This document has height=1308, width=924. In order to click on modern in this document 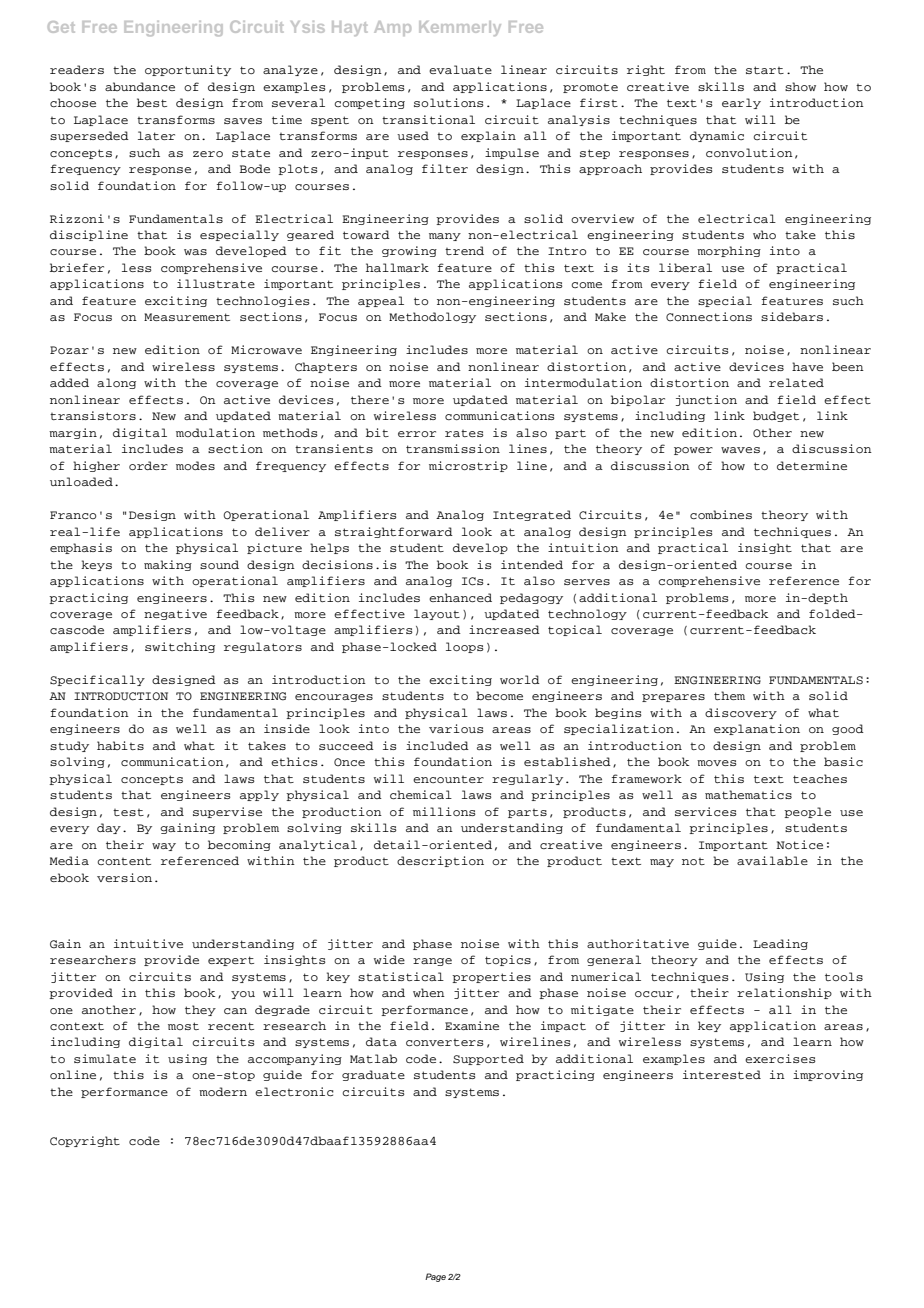, I will do `click(223, 1091)`.
